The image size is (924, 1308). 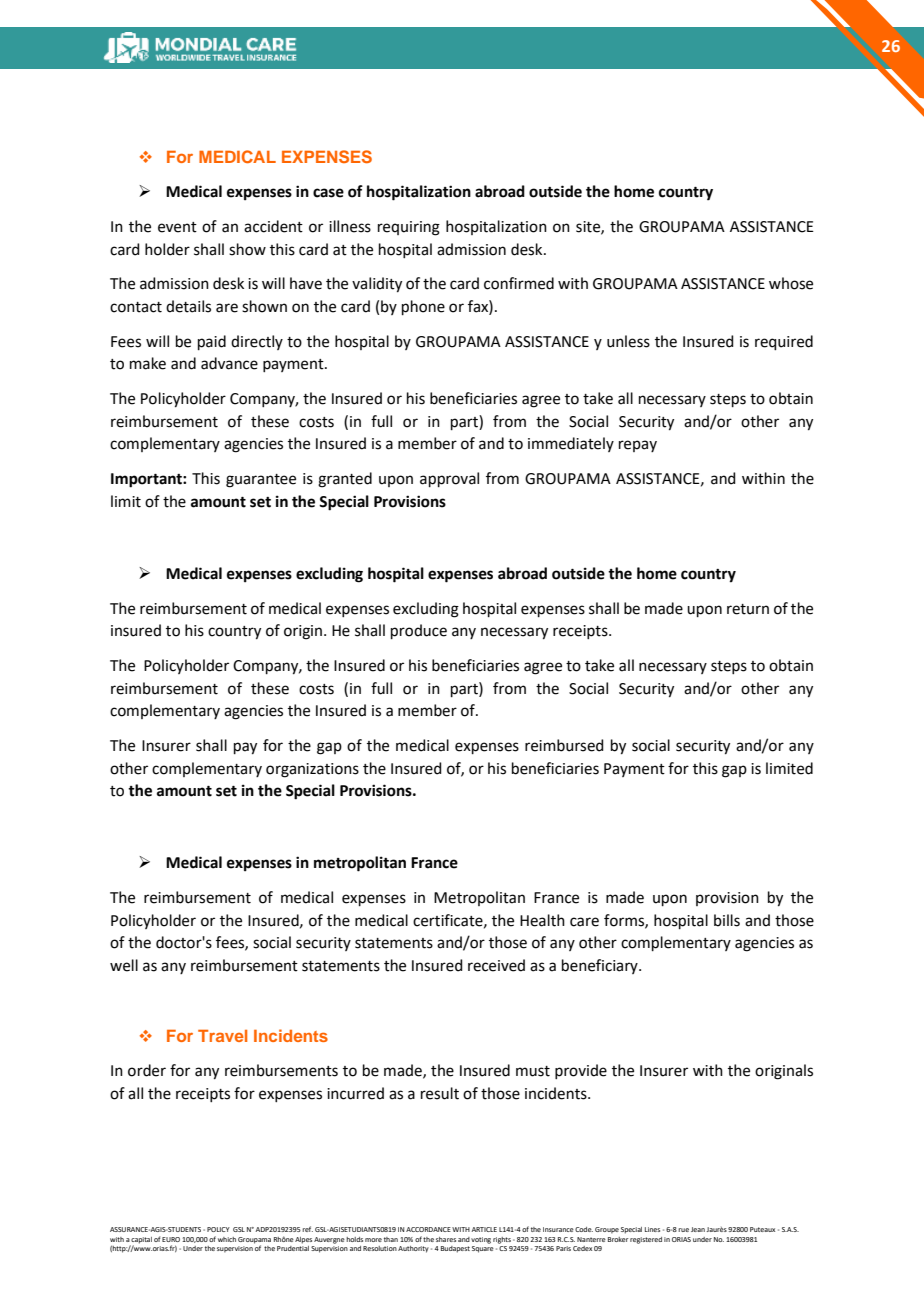 What do you see at coordinates (496, 965) in the page?
I see `received` at bounding box center [496, 965].
